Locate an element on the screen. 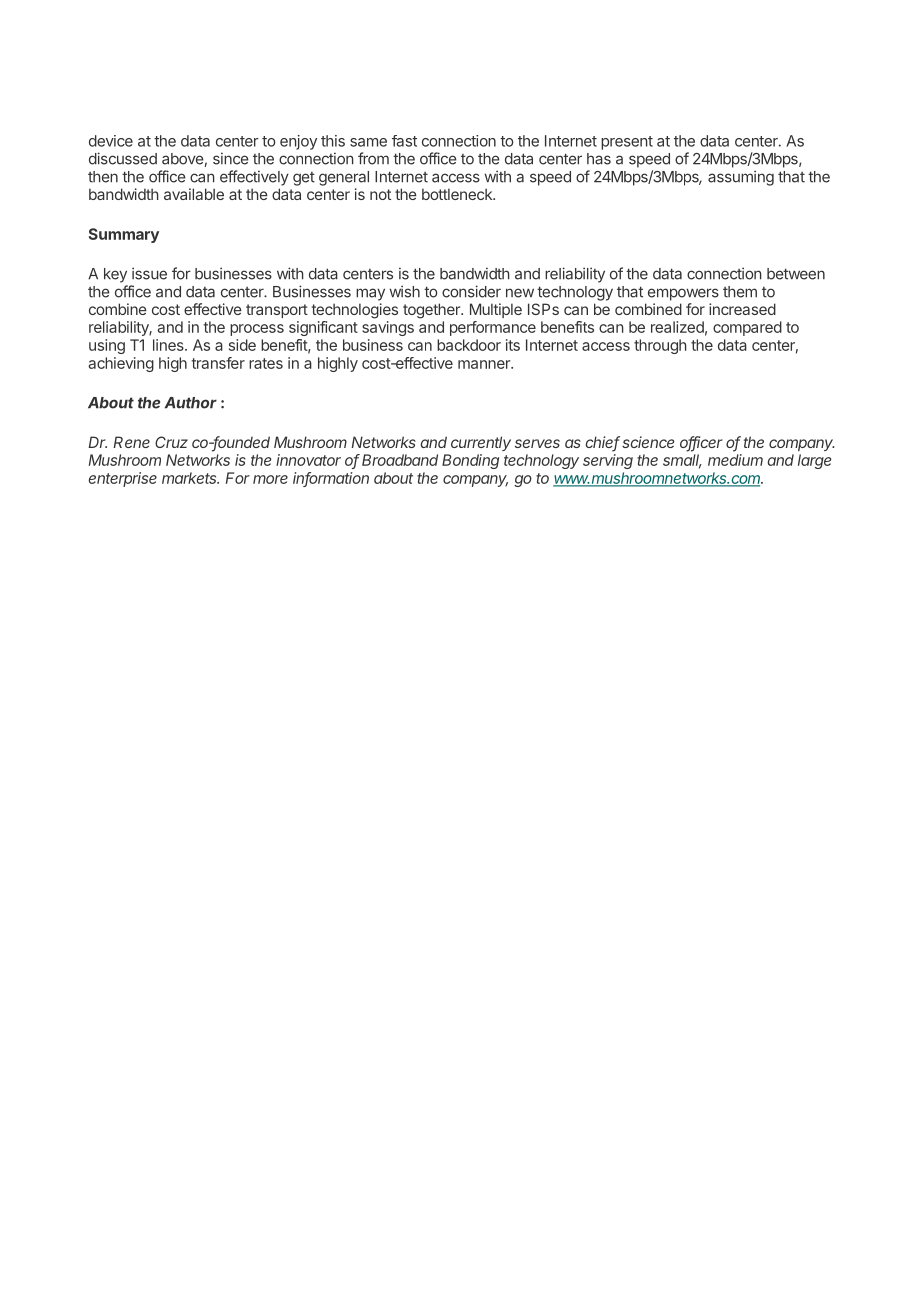 The image size is (924, 1308). increased is located at coordinates (742, 309).
